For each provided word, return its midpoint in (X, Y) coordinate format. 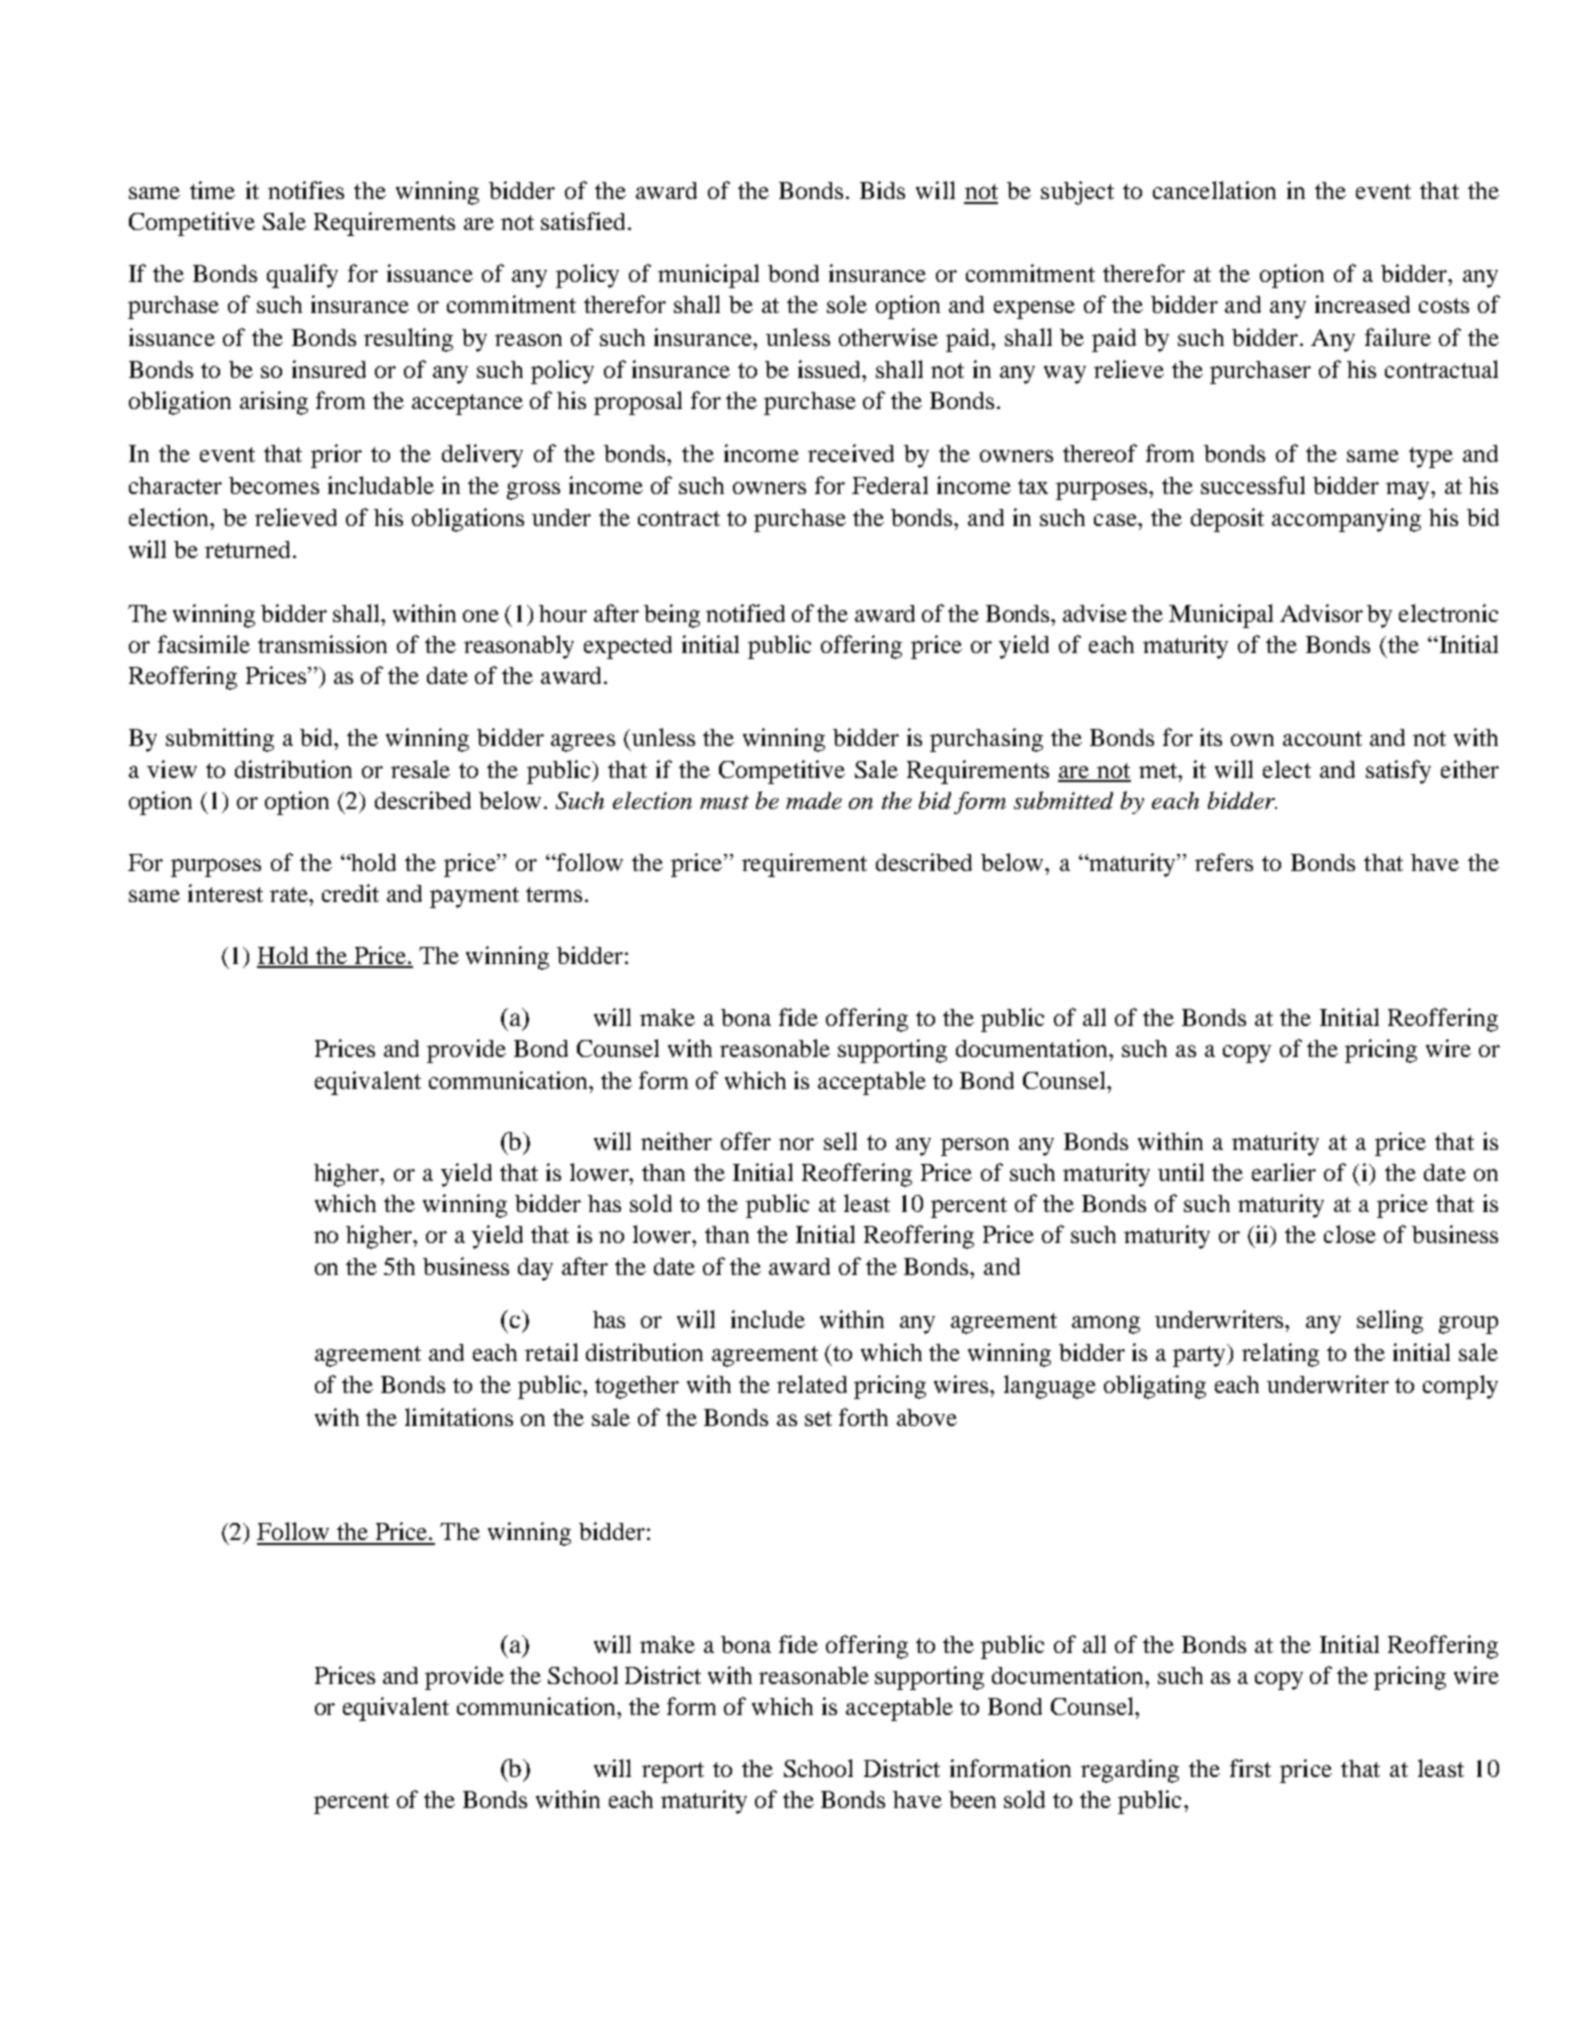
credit (350, 893)
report (673, 1772)
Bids (882, 190)
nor (796, 1144)
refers (1224, 862)
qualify (302, 276)
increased (1362, 304)
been (972, 1799)
